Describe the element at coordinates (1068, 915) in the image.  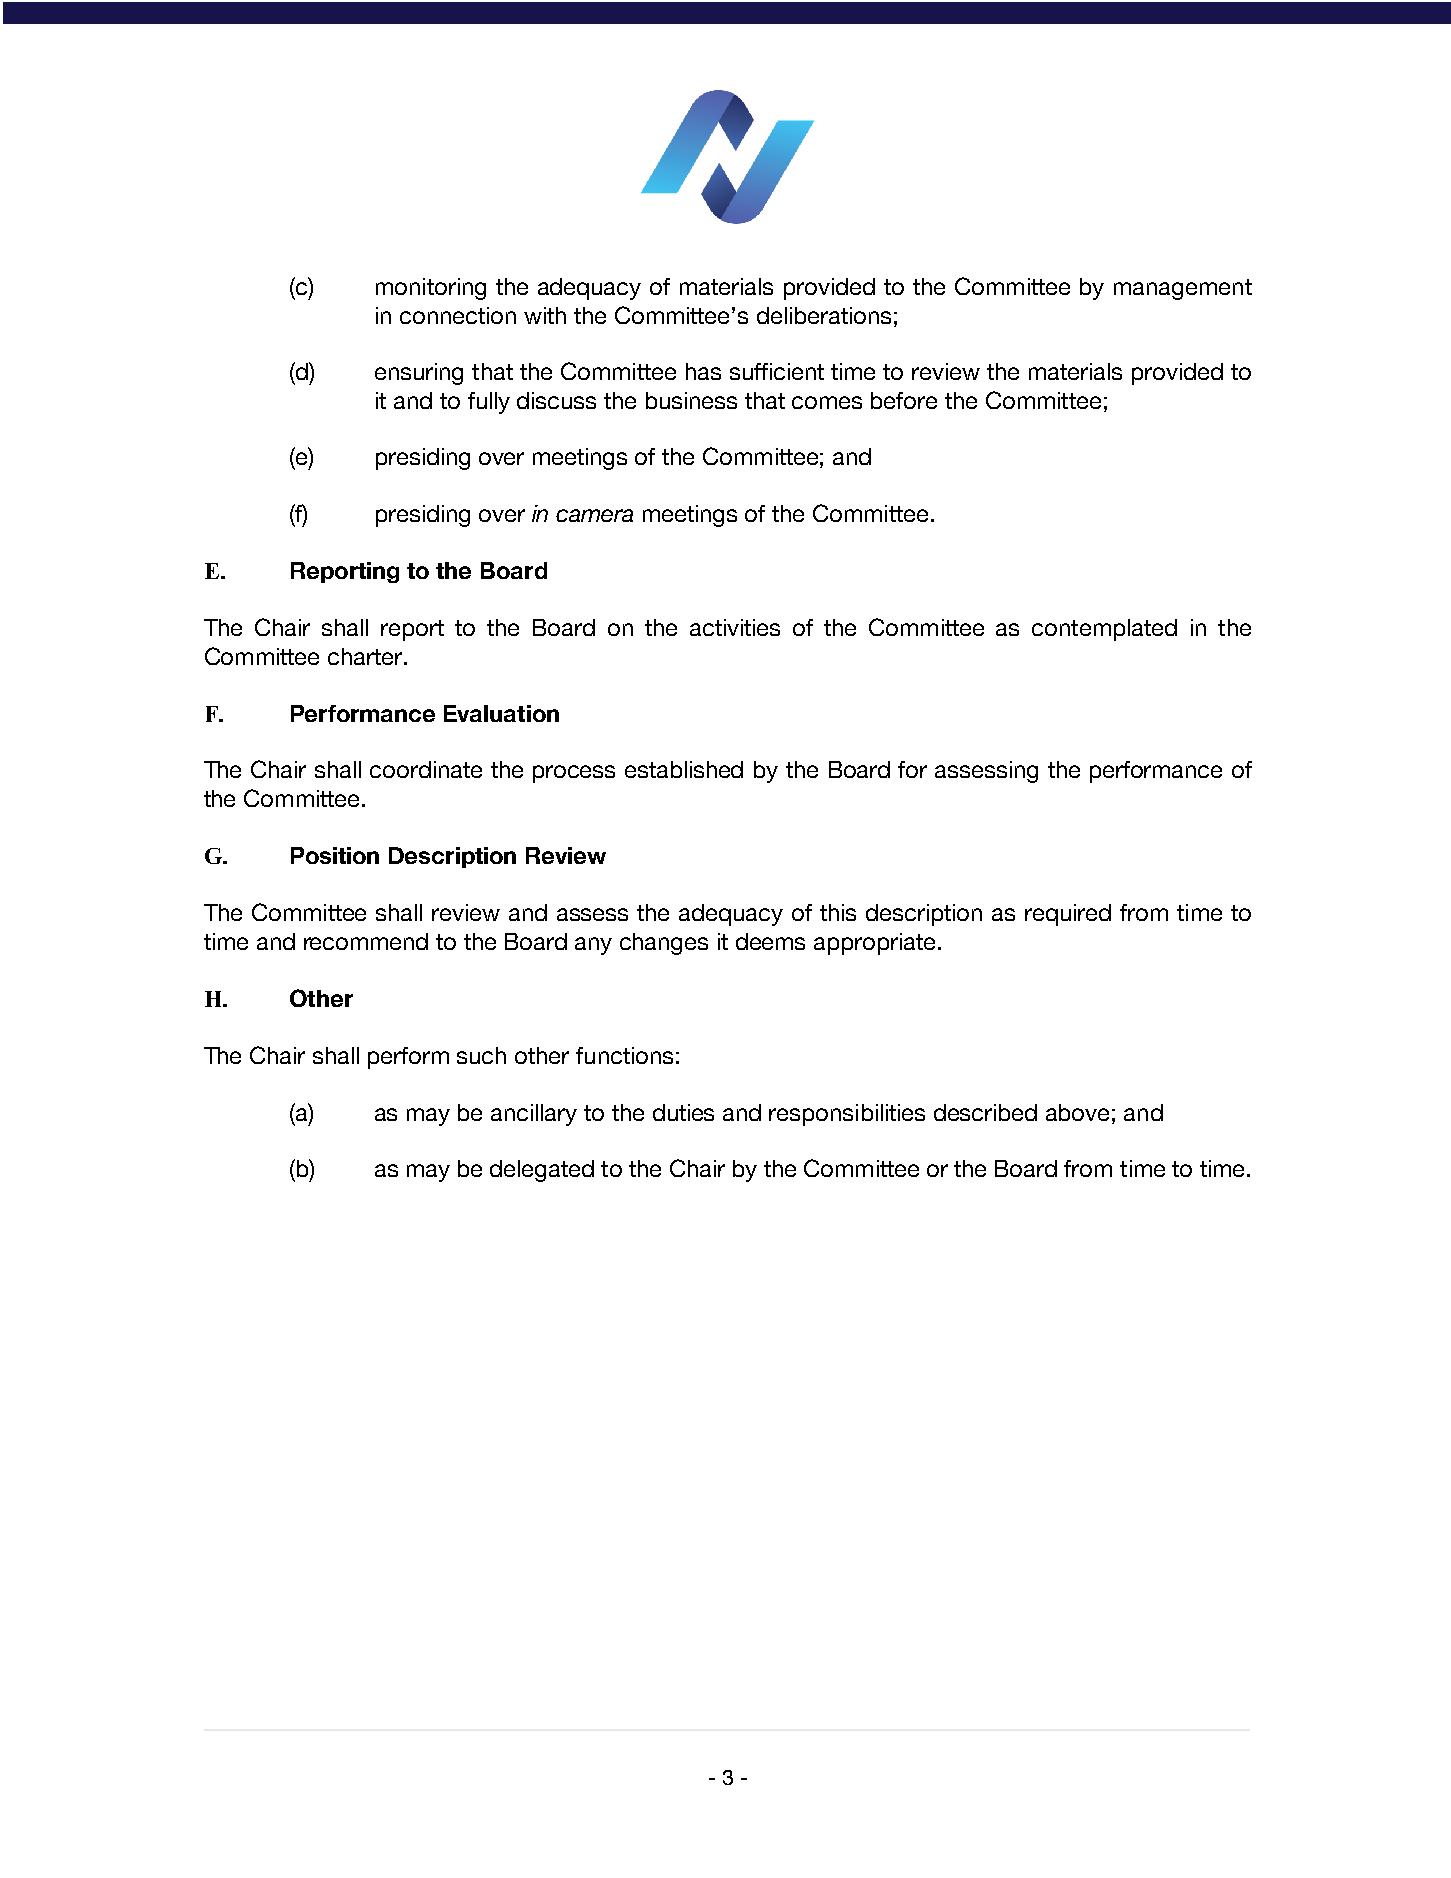
I see `required` at that location.
